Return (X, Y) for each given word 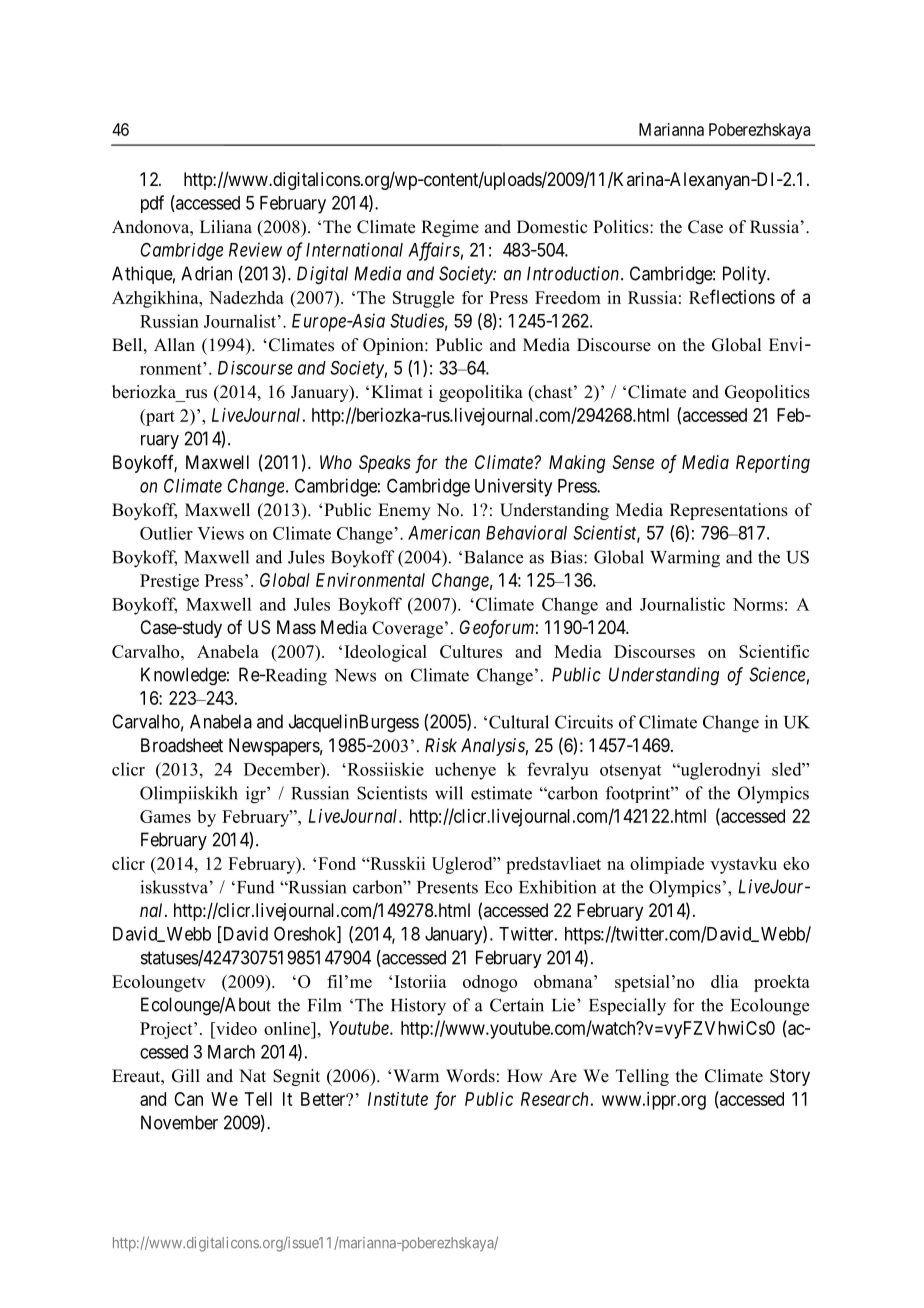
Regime (450, 228)
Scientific (774, 651)
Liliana (226, 226)
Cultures (471, 651)
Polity (745, 275)
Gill (186, 1076)
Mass (296, 627)
